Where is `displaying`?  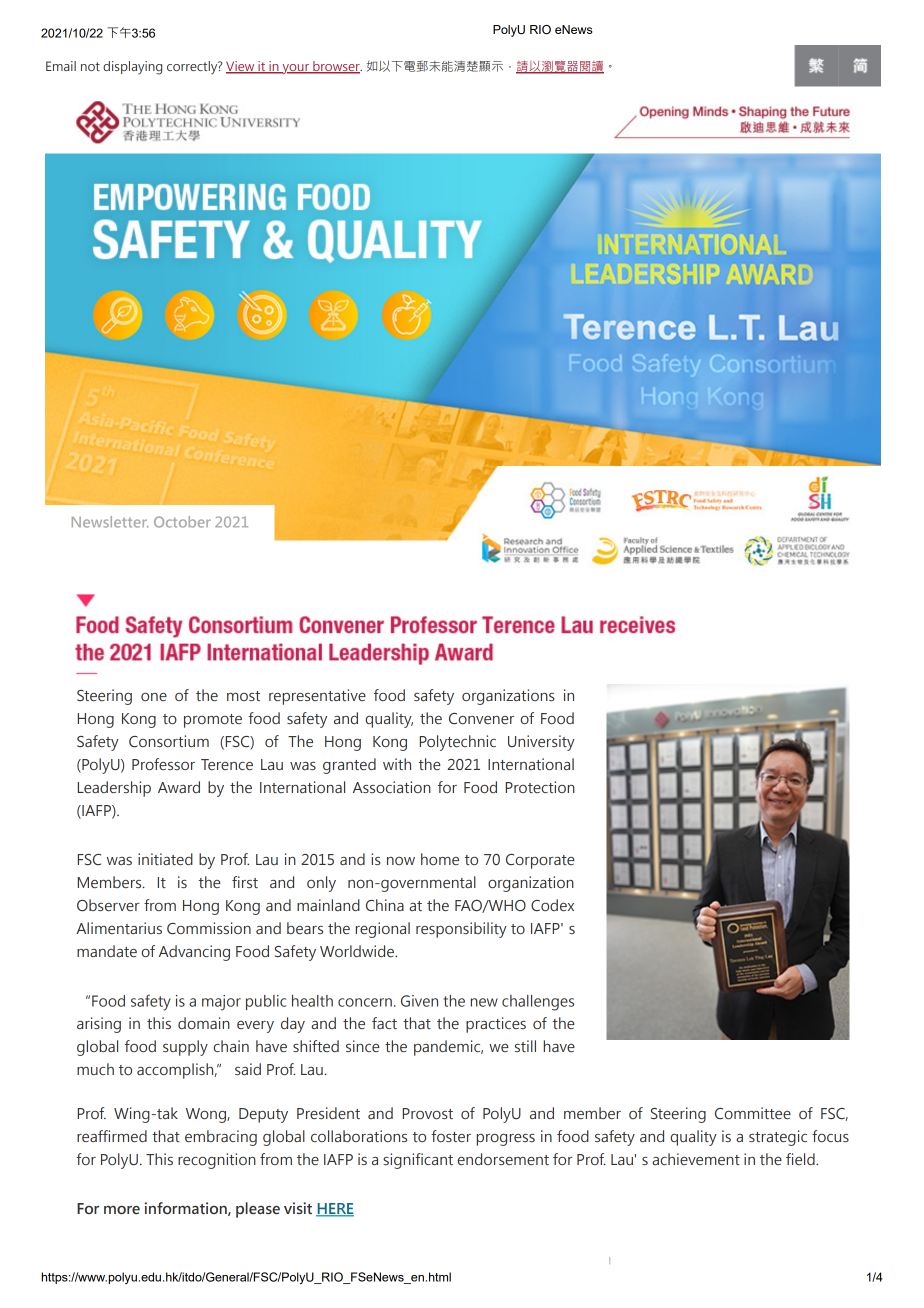 displaying is located at coordinates (132, 68).
